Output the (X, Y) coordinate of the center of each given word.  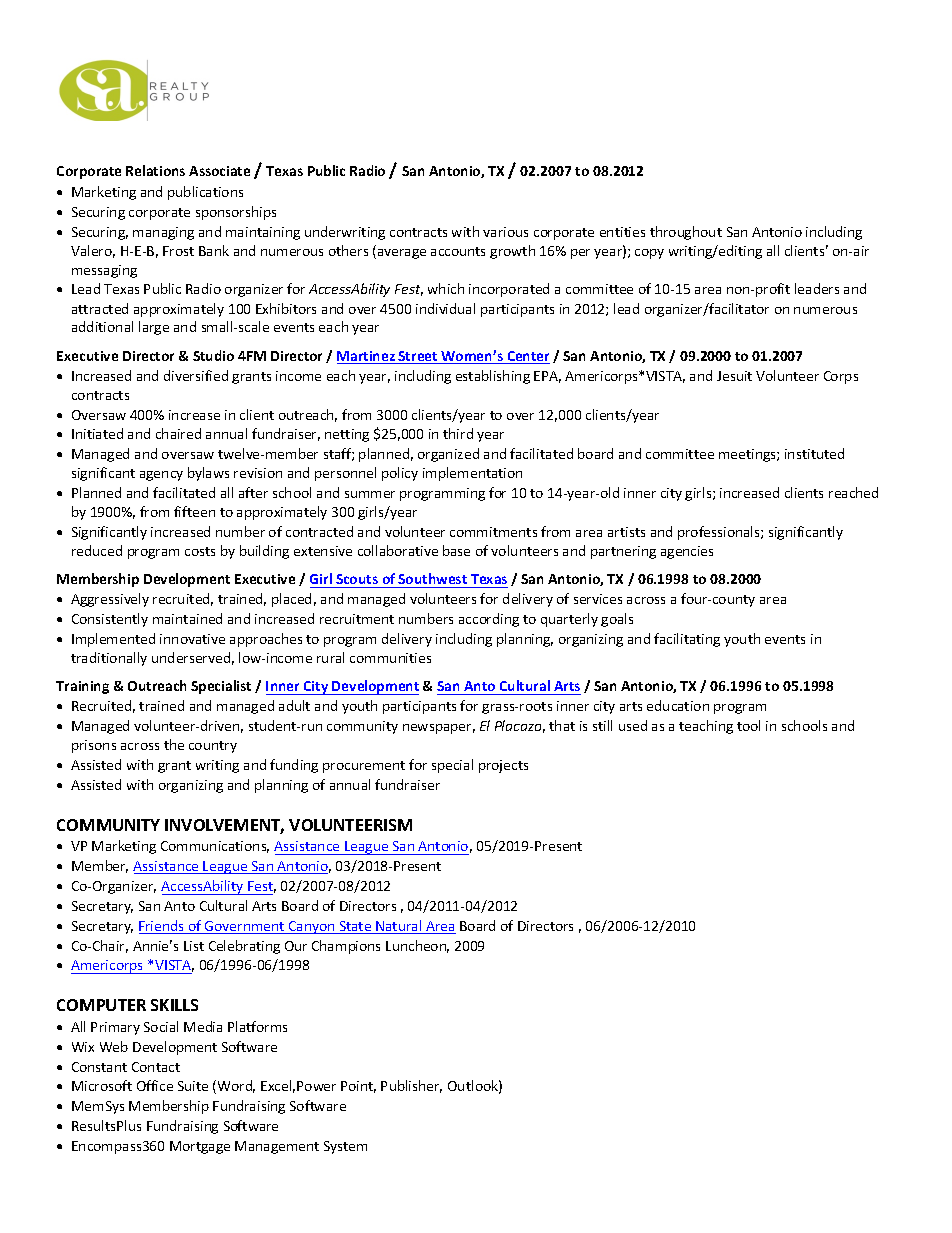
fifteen (194, 511)
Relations (155, 170)
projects (503, 766)
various (505, 232)
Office (155, 1085)
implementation (472, 474)
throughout (686, 233)
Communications (215, 847)
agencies (687, 552)
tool (748, 725)
